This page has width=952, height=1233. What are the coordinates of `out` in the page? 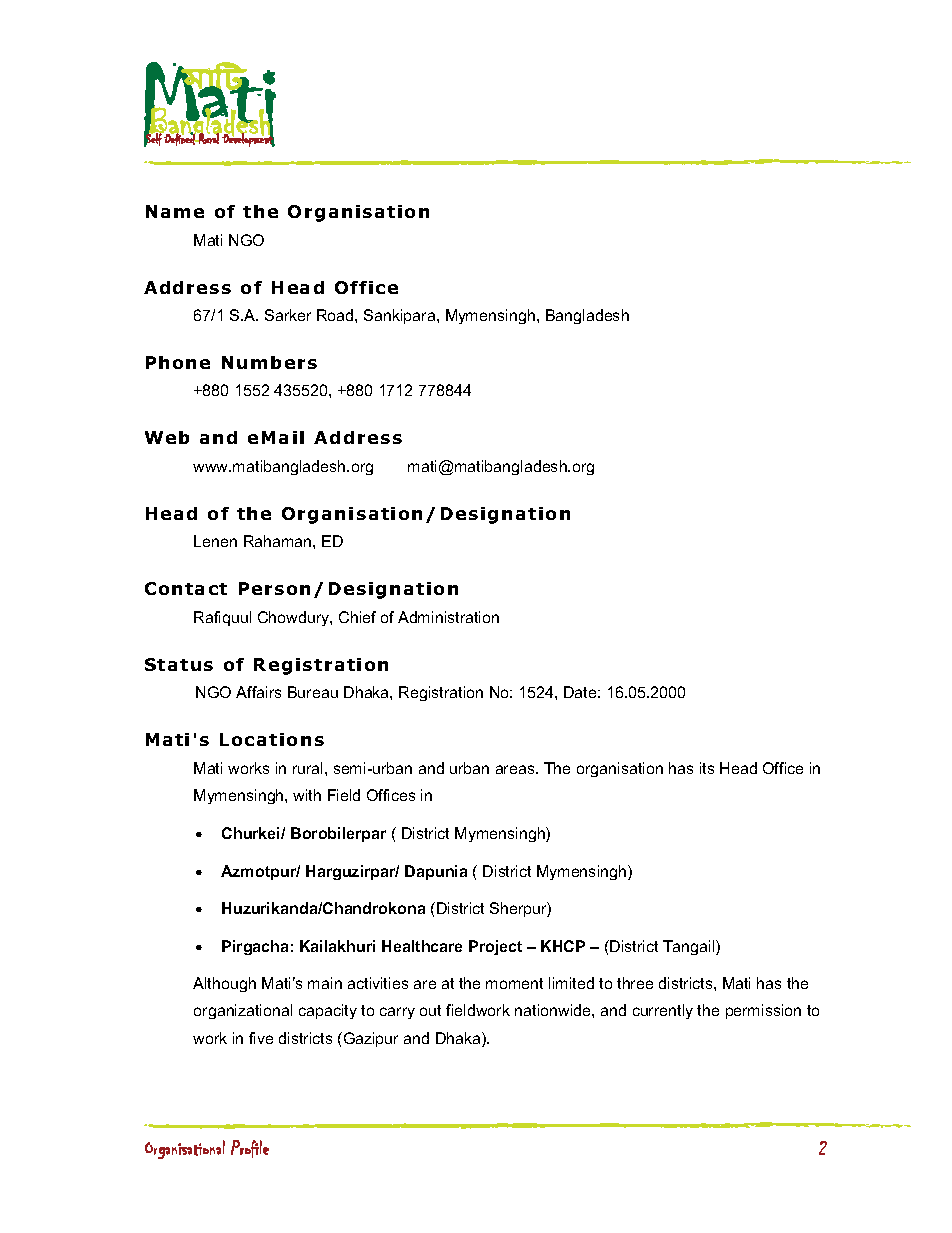 It's located at (430, 1010).
